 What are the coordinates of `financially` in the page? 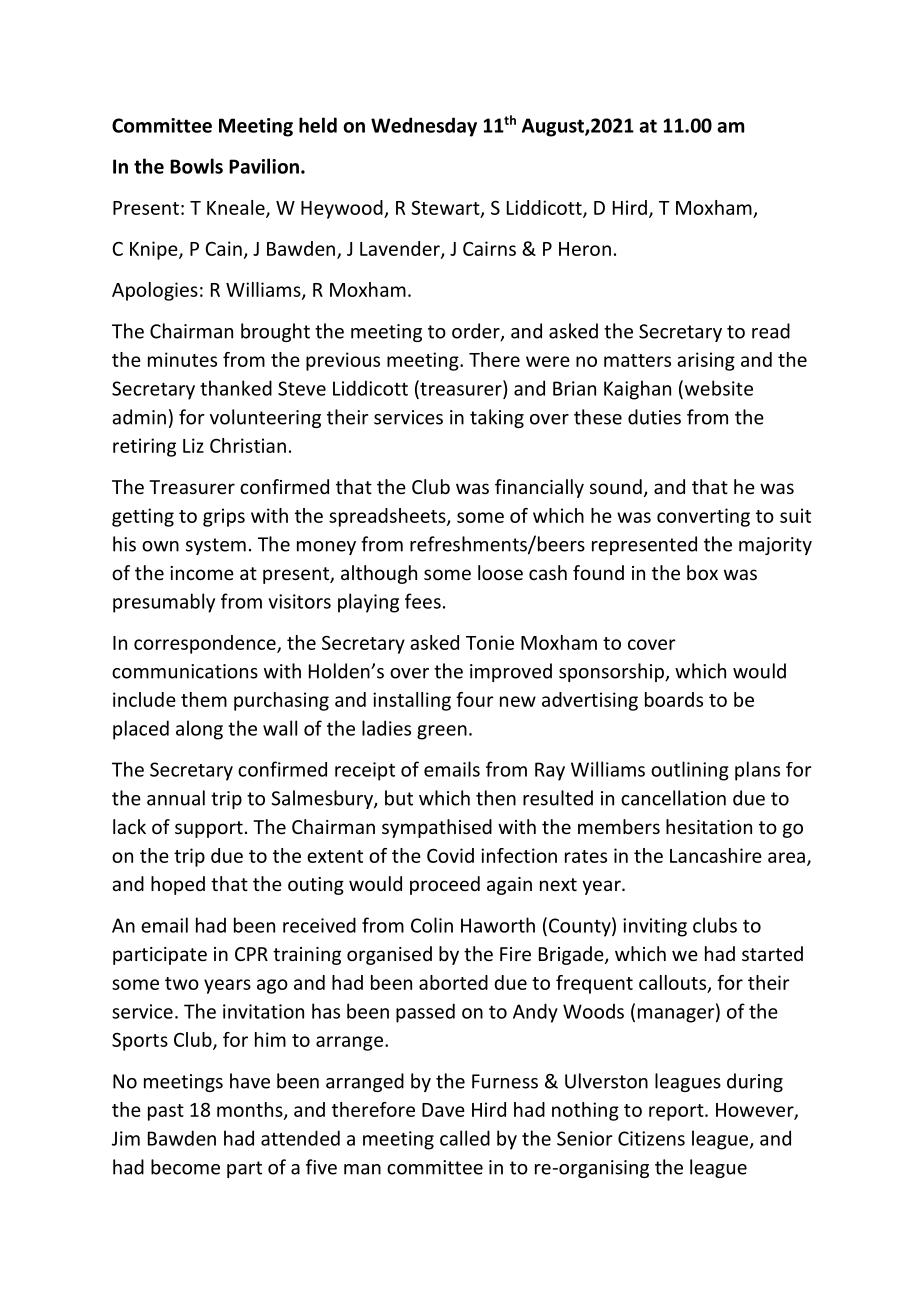 It's located at (539, 488).
